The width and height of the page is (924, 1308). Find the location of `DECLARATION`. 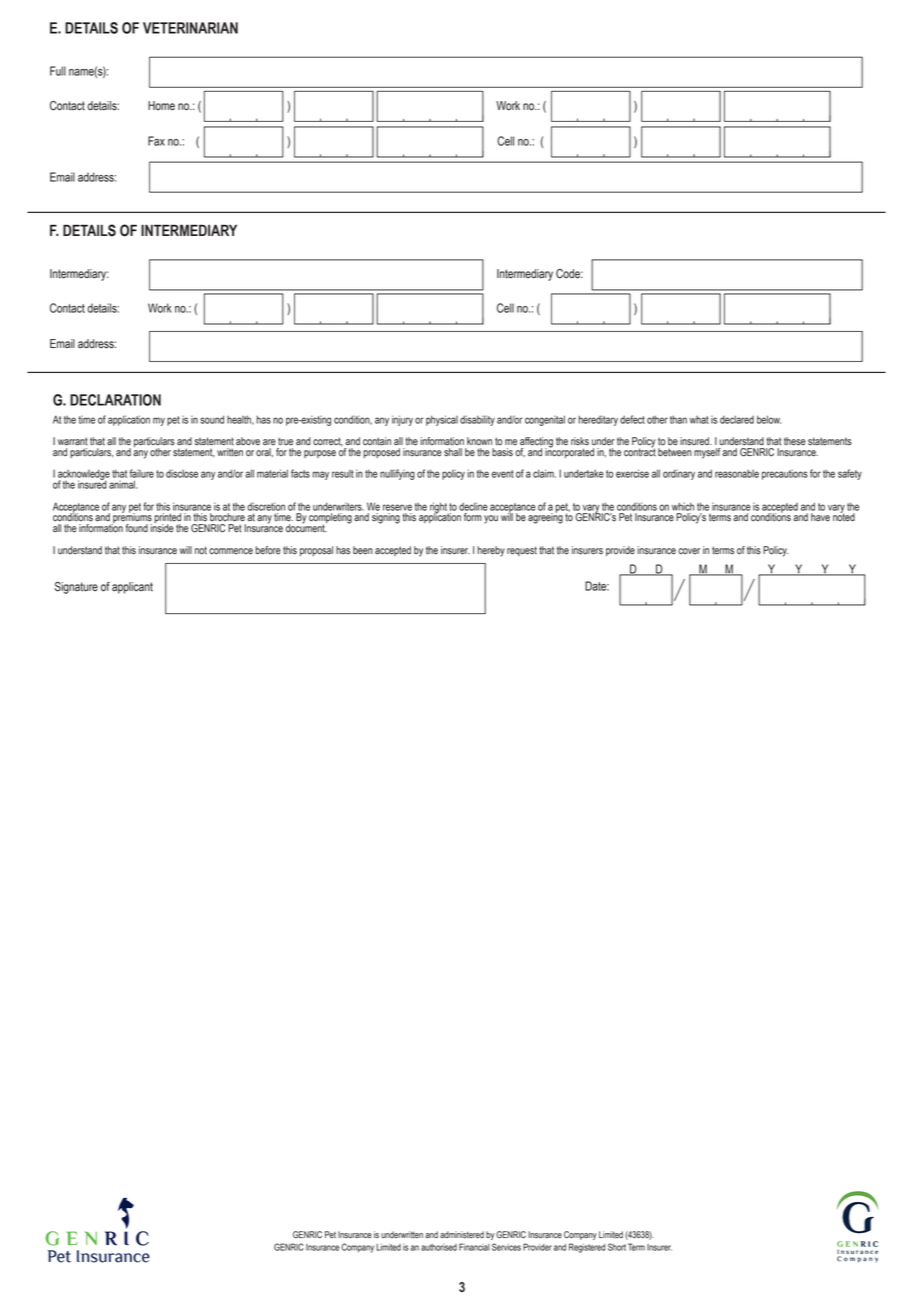

DECLARATION is located at coordinates (115, 400).
